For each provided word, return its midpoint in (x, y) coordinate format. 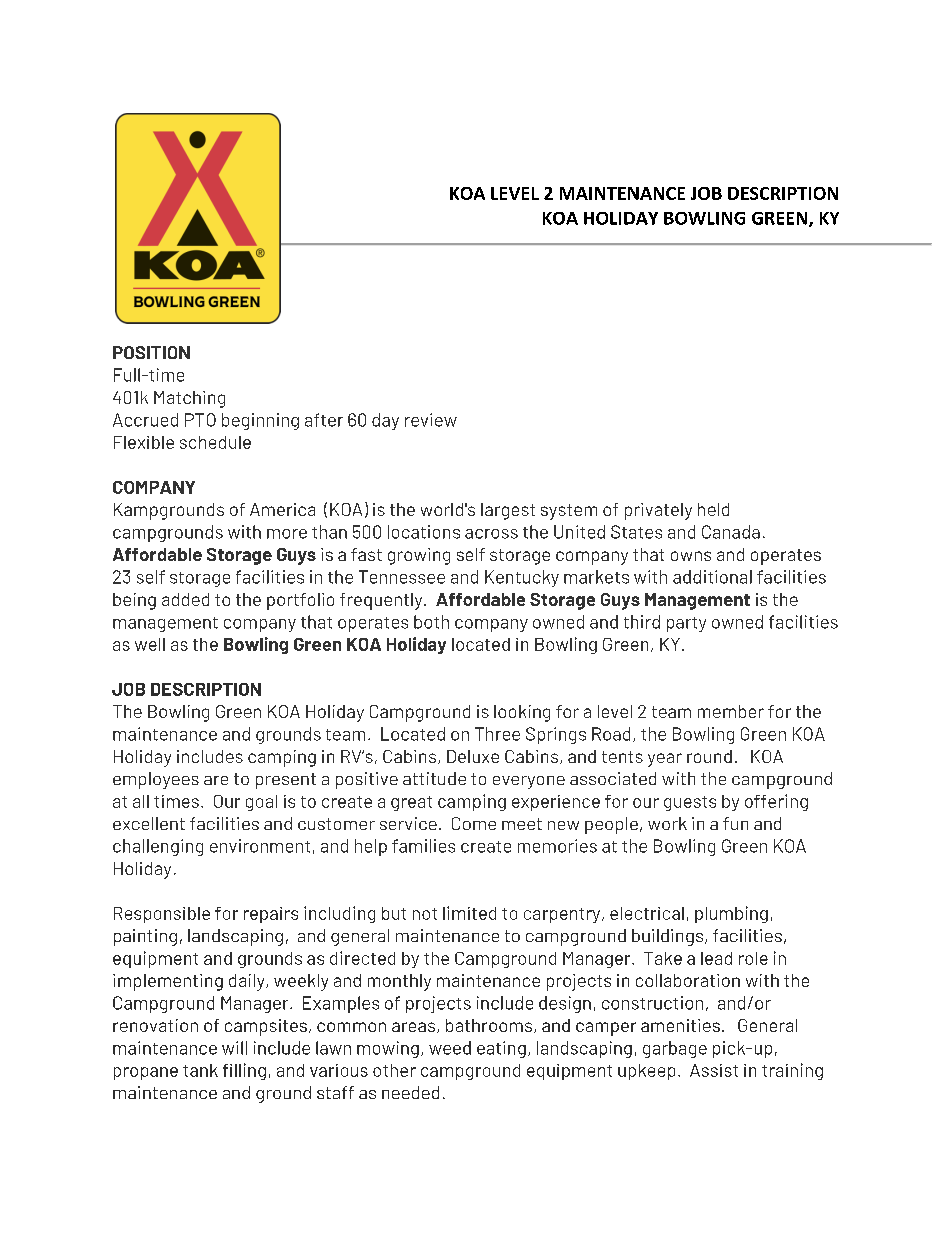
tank (200, 1070)
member (731, 711)
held (713, 509)
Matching (189, 399)
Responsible (162, 915)
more (287, 534)
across (491, 534)
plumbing (731, 914)
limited (469, 913)
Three (497, 734)
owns (691, 556)
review (431, 420)
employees (156, 780)
